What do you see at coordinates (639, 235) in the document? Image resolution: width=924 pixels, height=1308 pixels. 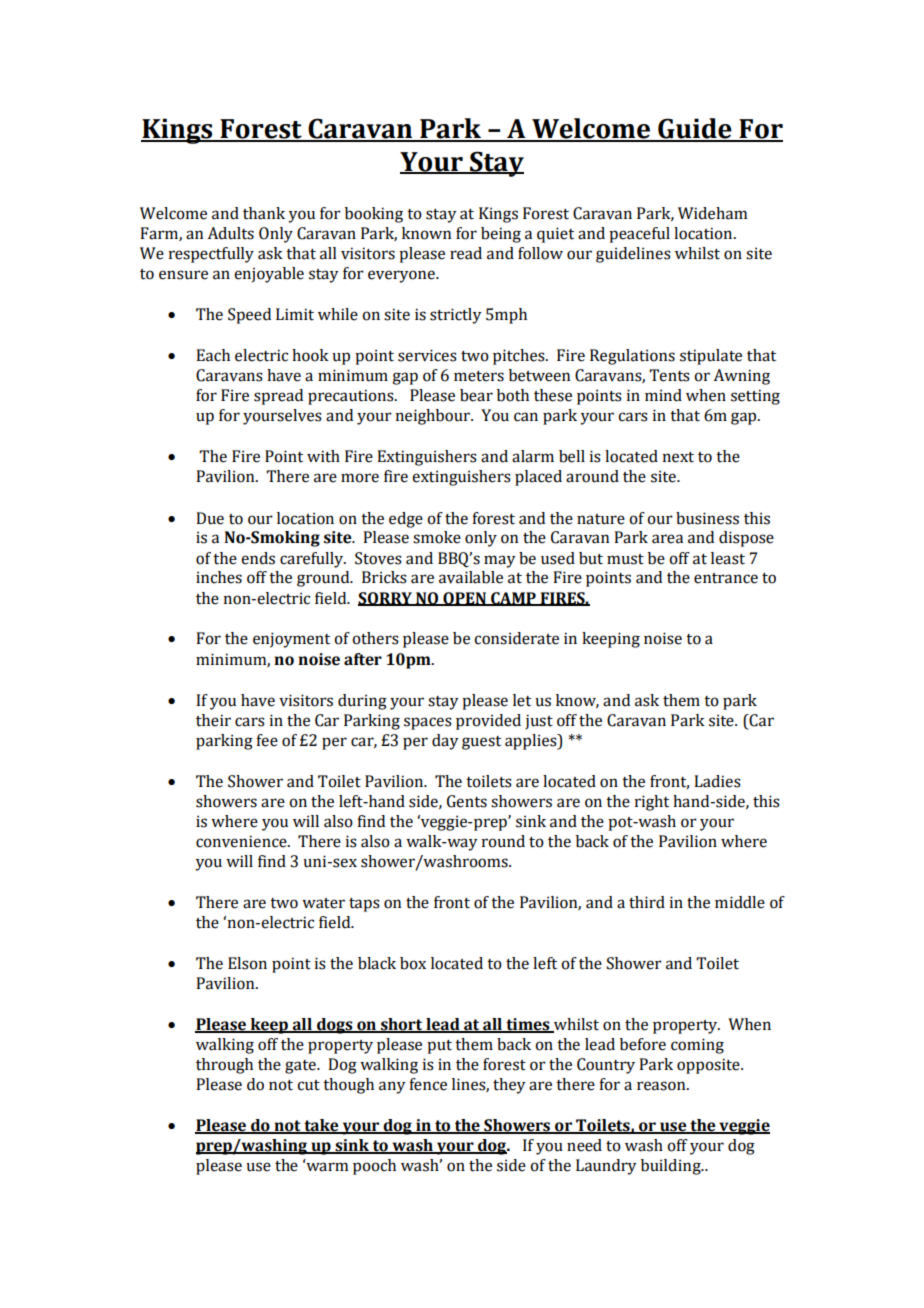 I see `peaceful` at bounding box center [639, 235].
